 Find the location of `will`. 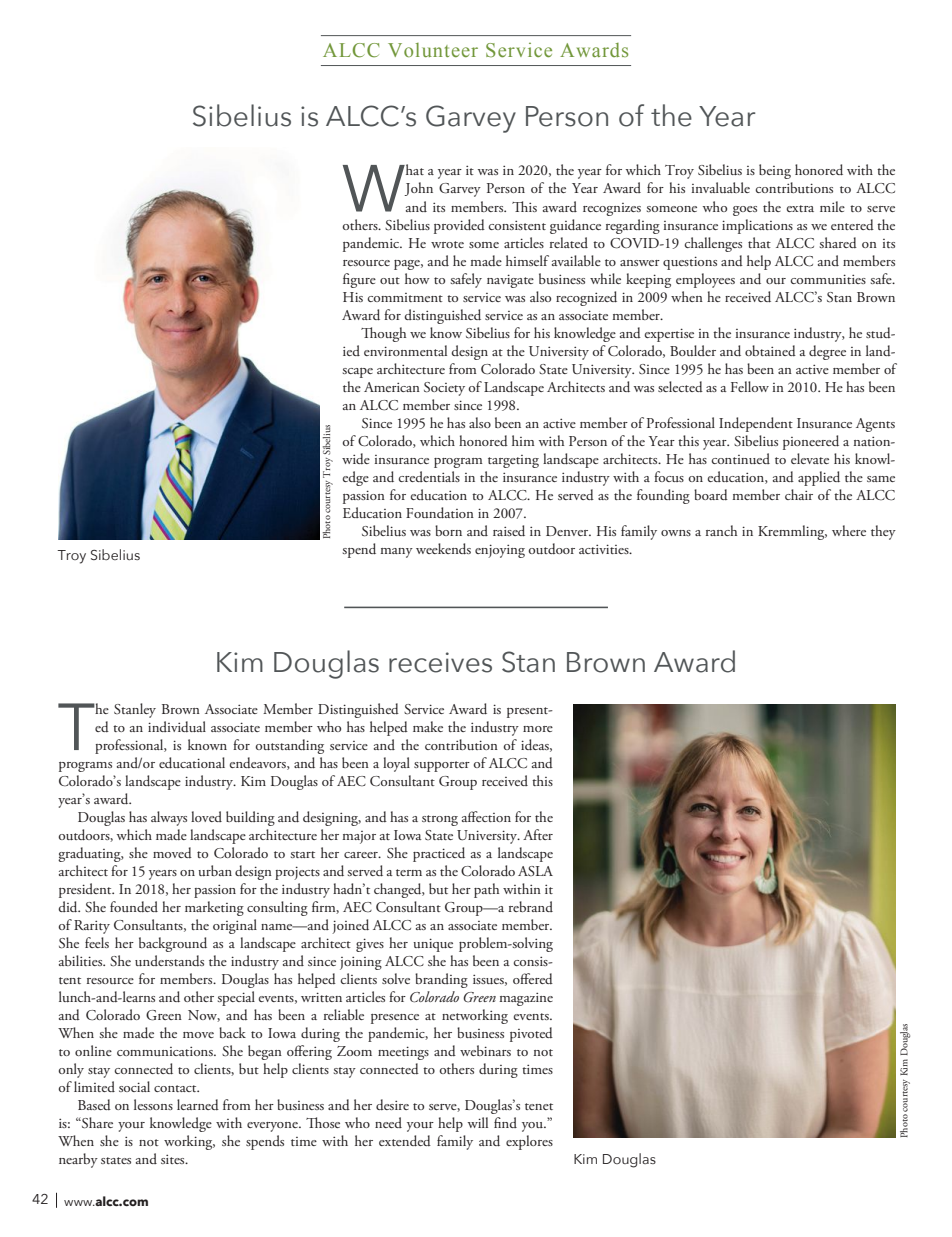

will is located at coordinates (478, 1122).
